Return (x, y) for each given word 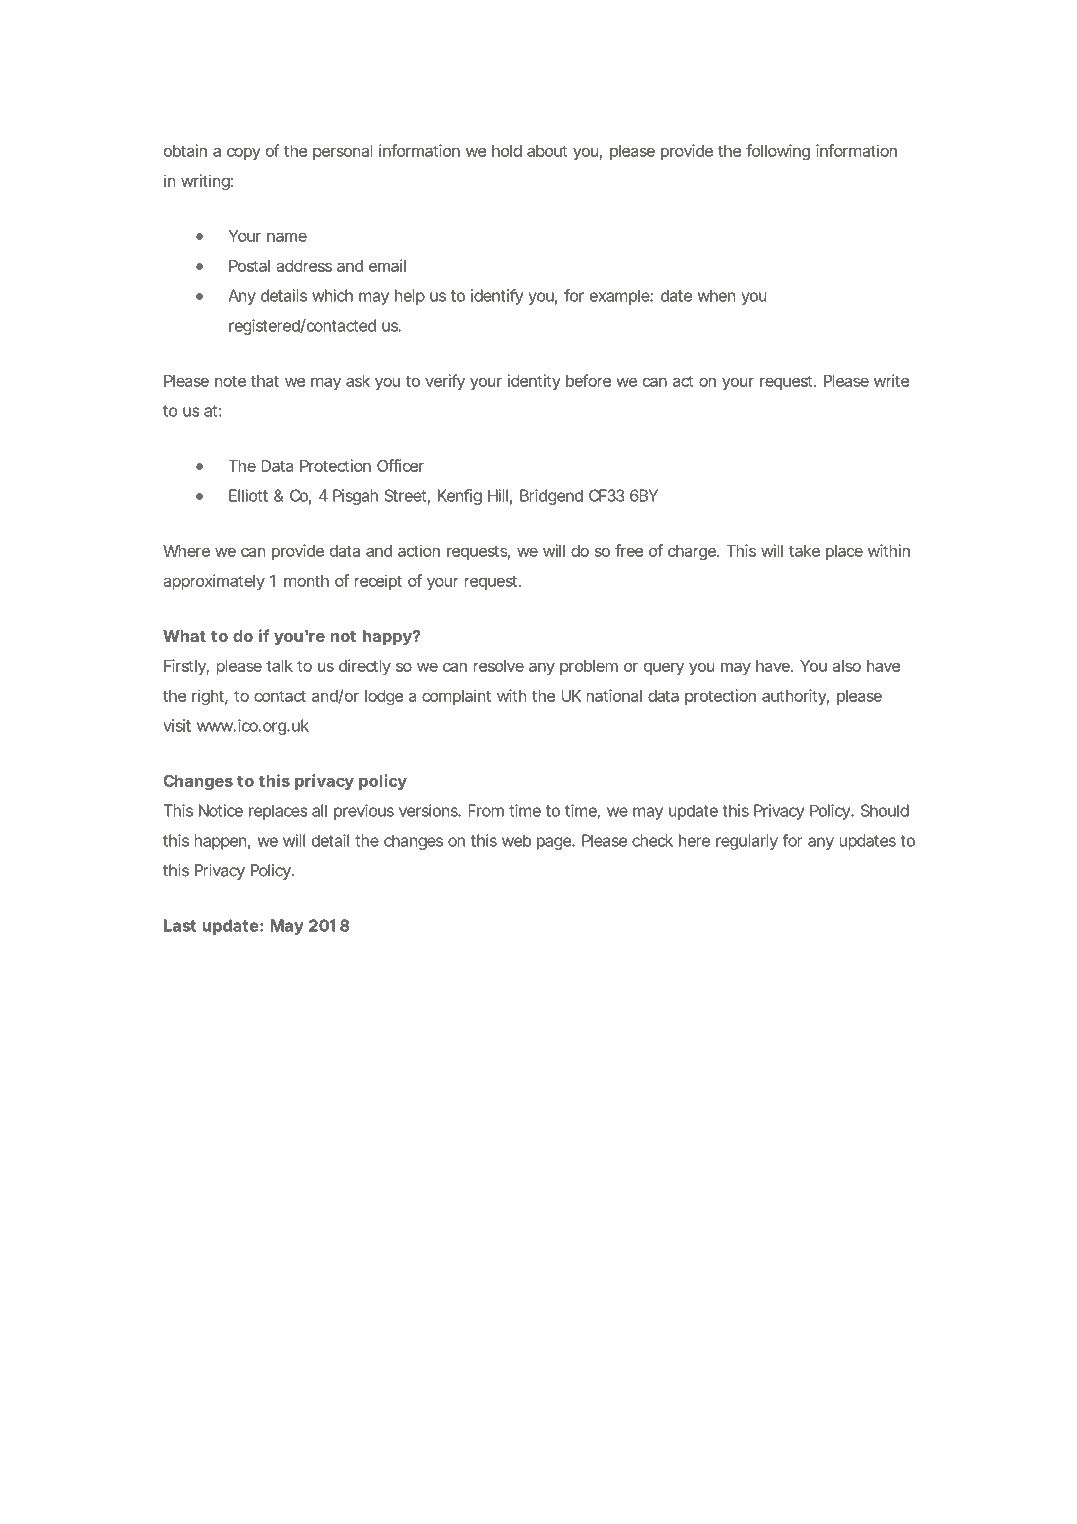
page (554, 843)
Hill (498, 495)
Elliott (248, 495)
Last (180, 925)
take (804, 551)
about (547, 151)
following (778, 152)
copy (243, 154)
